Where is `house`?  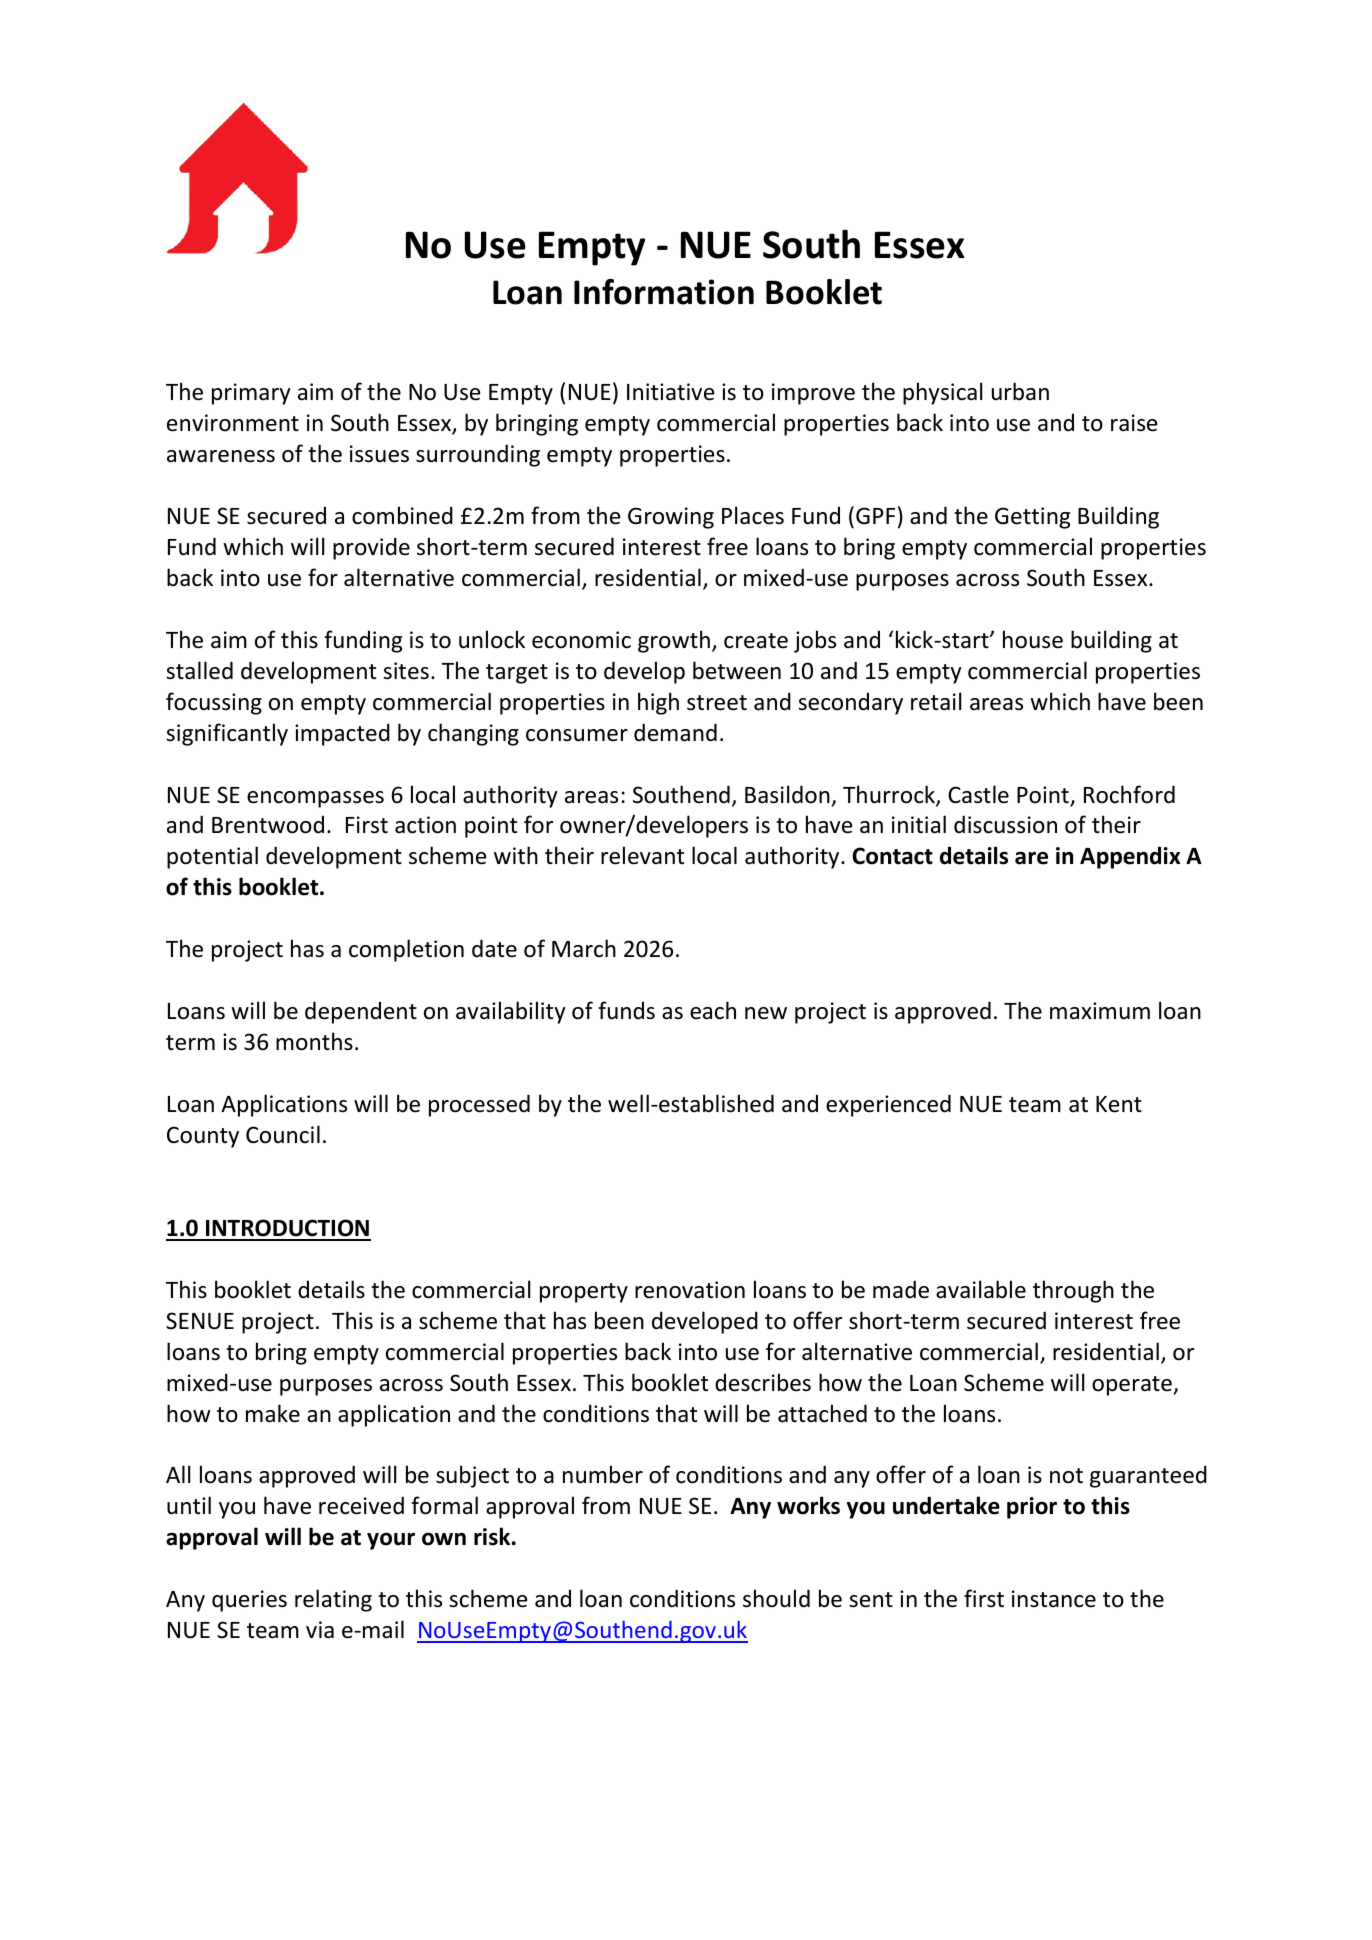
house is located at coordinates (1033, 639).
